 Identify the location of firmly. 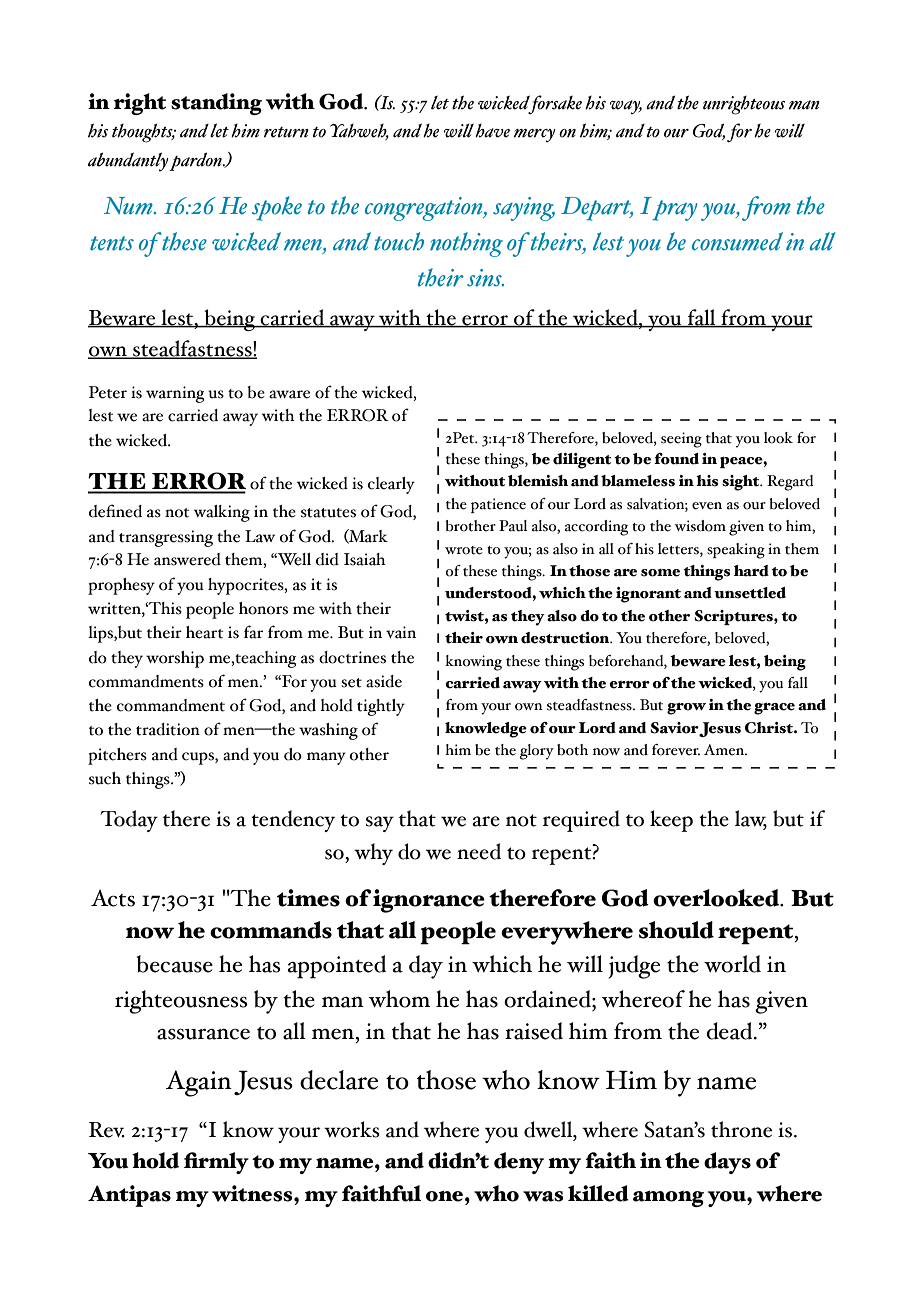
(216, 1163).
